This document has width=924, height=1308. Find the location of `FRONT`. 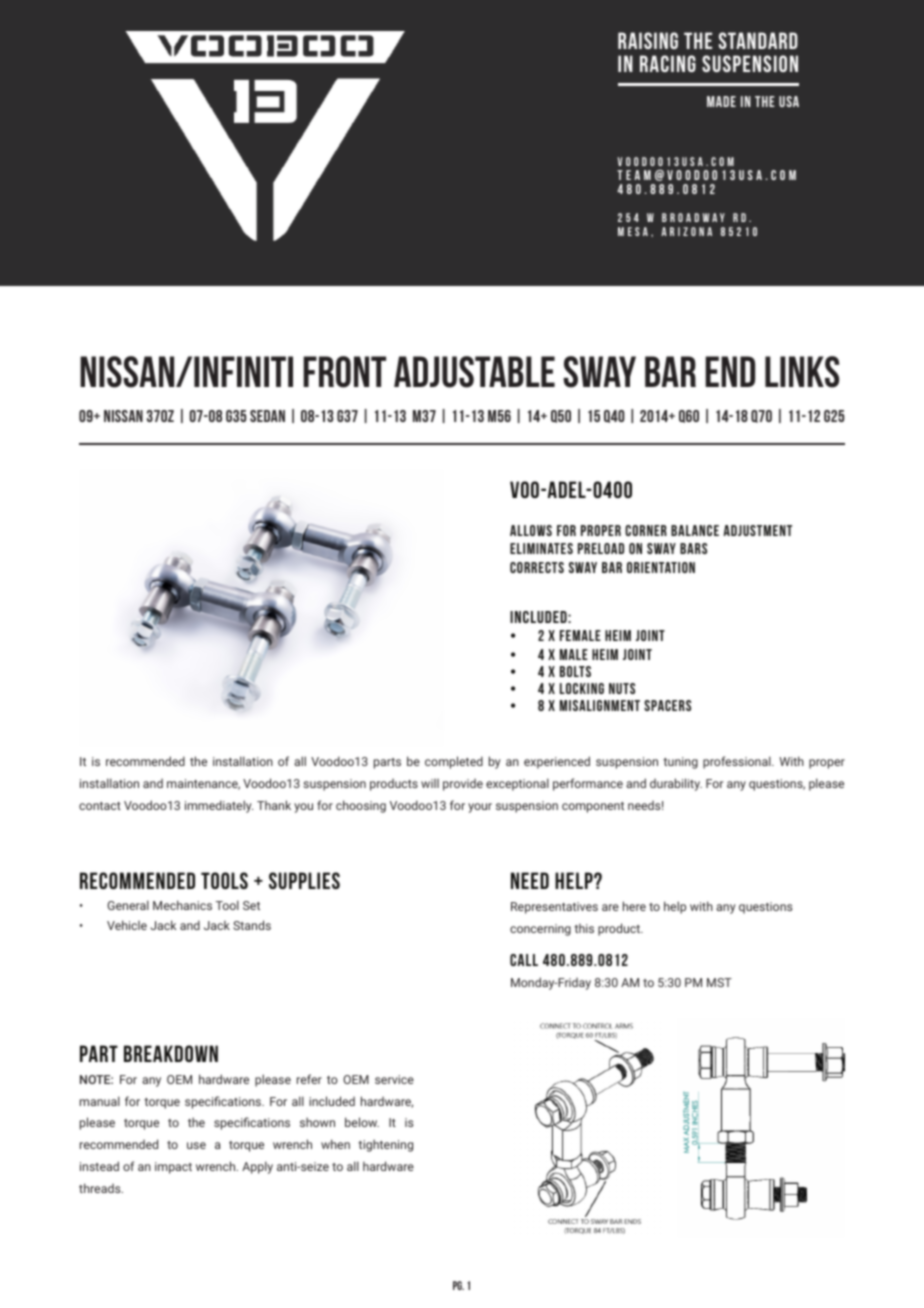

FRONT is located at coordinates (344, 372).
